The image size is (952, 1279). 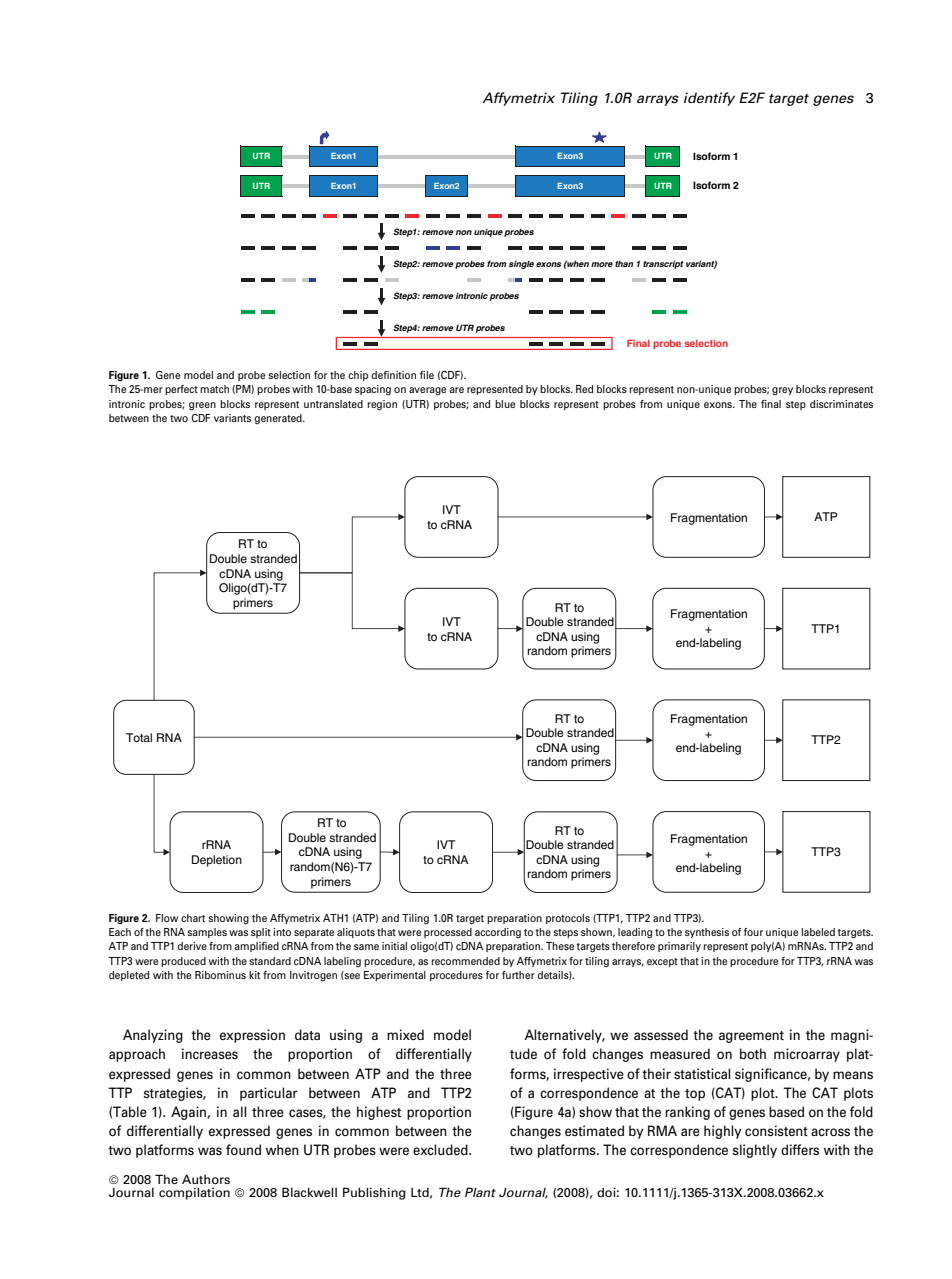 What do you see at coordinates (782, 391) in the screenshot?
I see `grey` at bounding box center [782, 391].
